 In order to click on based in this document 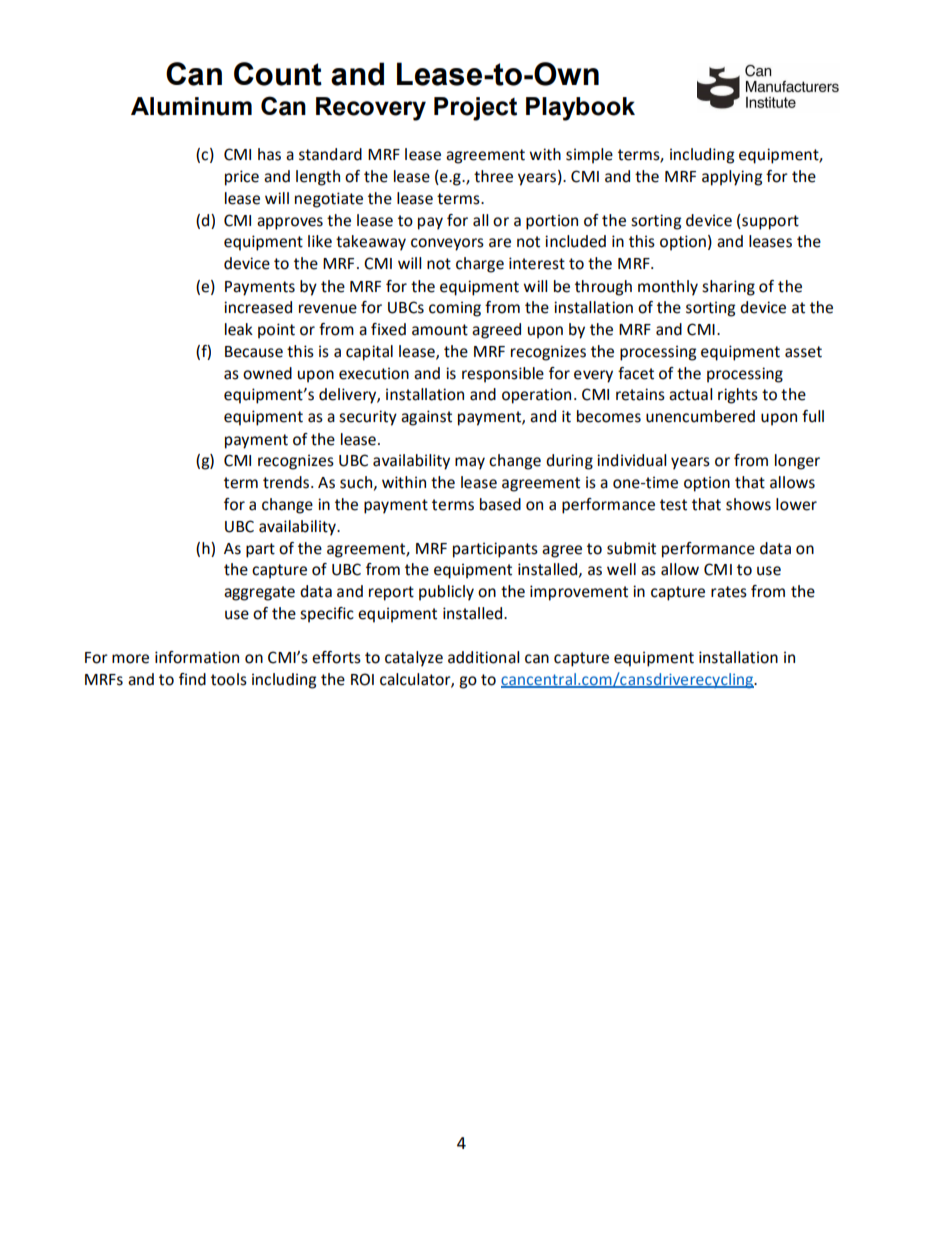, I will do `click(500, 504)`.
